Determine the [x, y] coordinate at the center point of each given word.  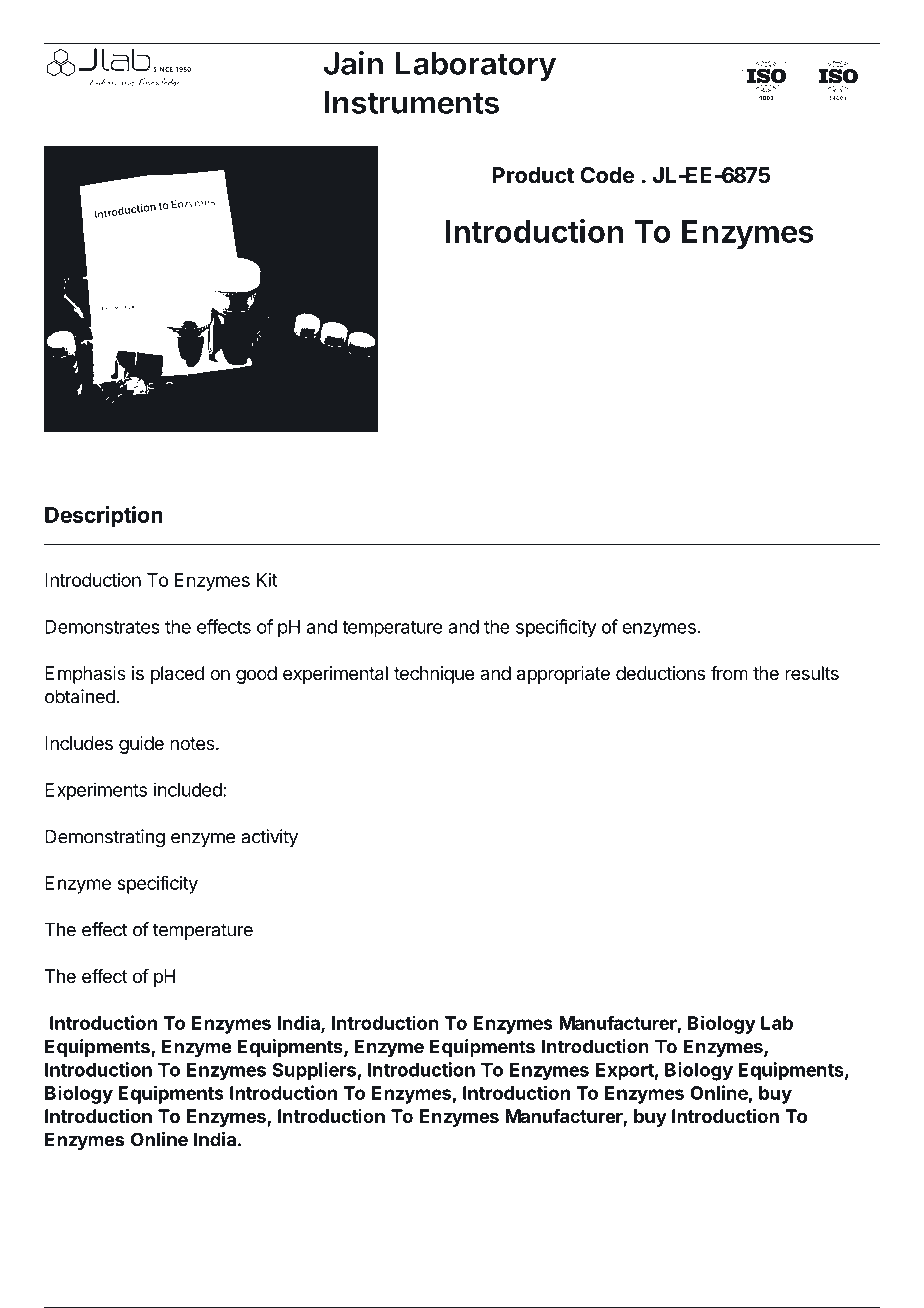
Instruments [412, 102]
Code [607, 175]
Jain [353, 63]
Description [104, 516]
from [729, 673]
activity [269, 838]
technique [434, 675]
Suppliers [315, 1071]
